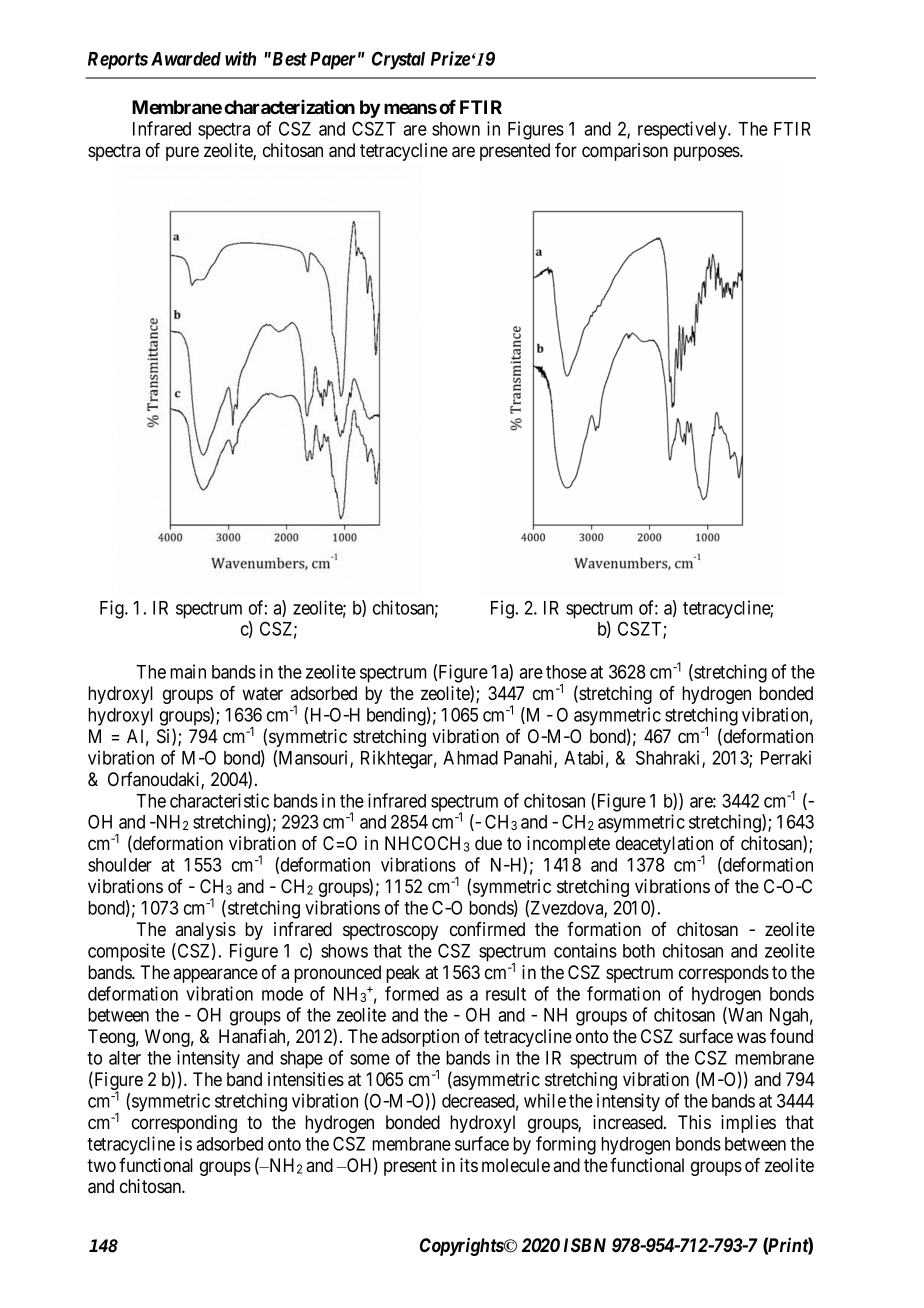 The width and height of the screenshot is (924, 1308). What do you see at coordinates (182, 153) in the screenshot?
I see `pure` at bounding box center [182, 153].
